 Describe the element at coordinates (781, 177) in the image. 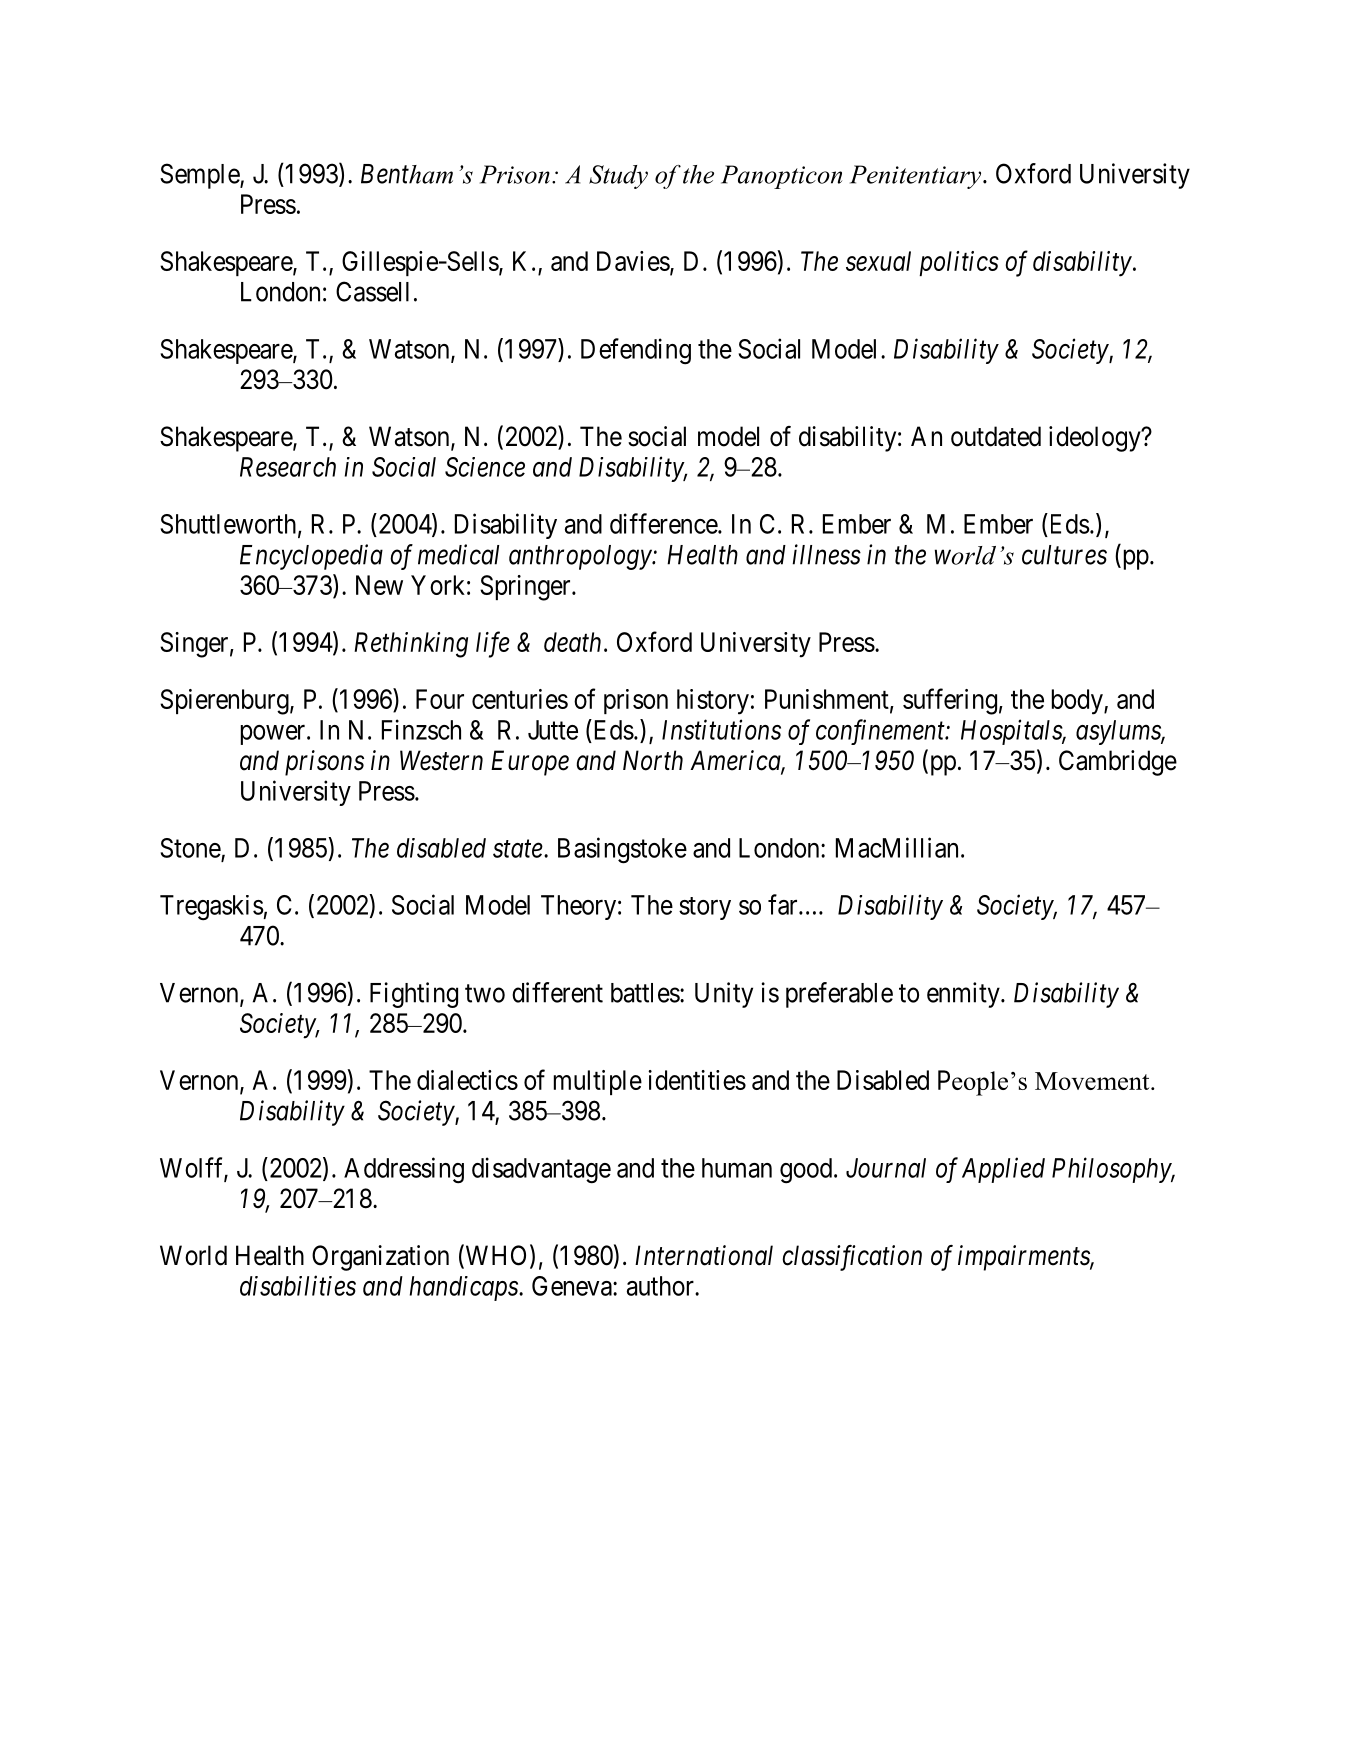

I see `Panopticon` at that location.
